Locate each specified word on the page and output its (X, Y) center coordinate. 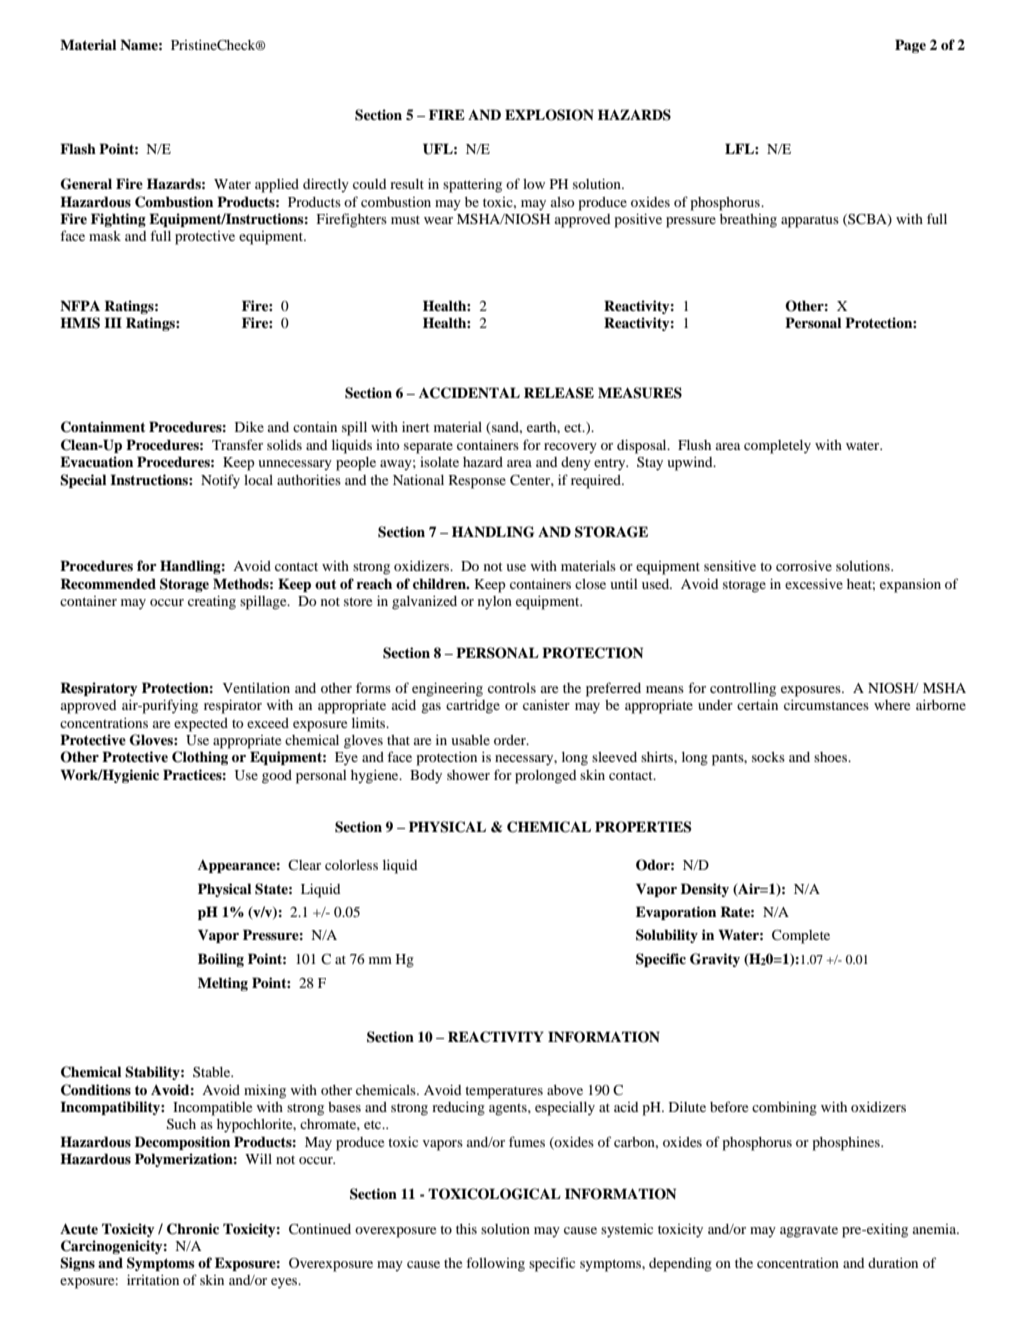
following (495, 1264)
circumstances (826, 705)
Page (910, 46)
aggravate (809, 1231)
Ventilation (256, 688)
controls (512, 688)
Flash (78, 148)
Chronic (193, 1229)
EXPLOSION (549, 115)
